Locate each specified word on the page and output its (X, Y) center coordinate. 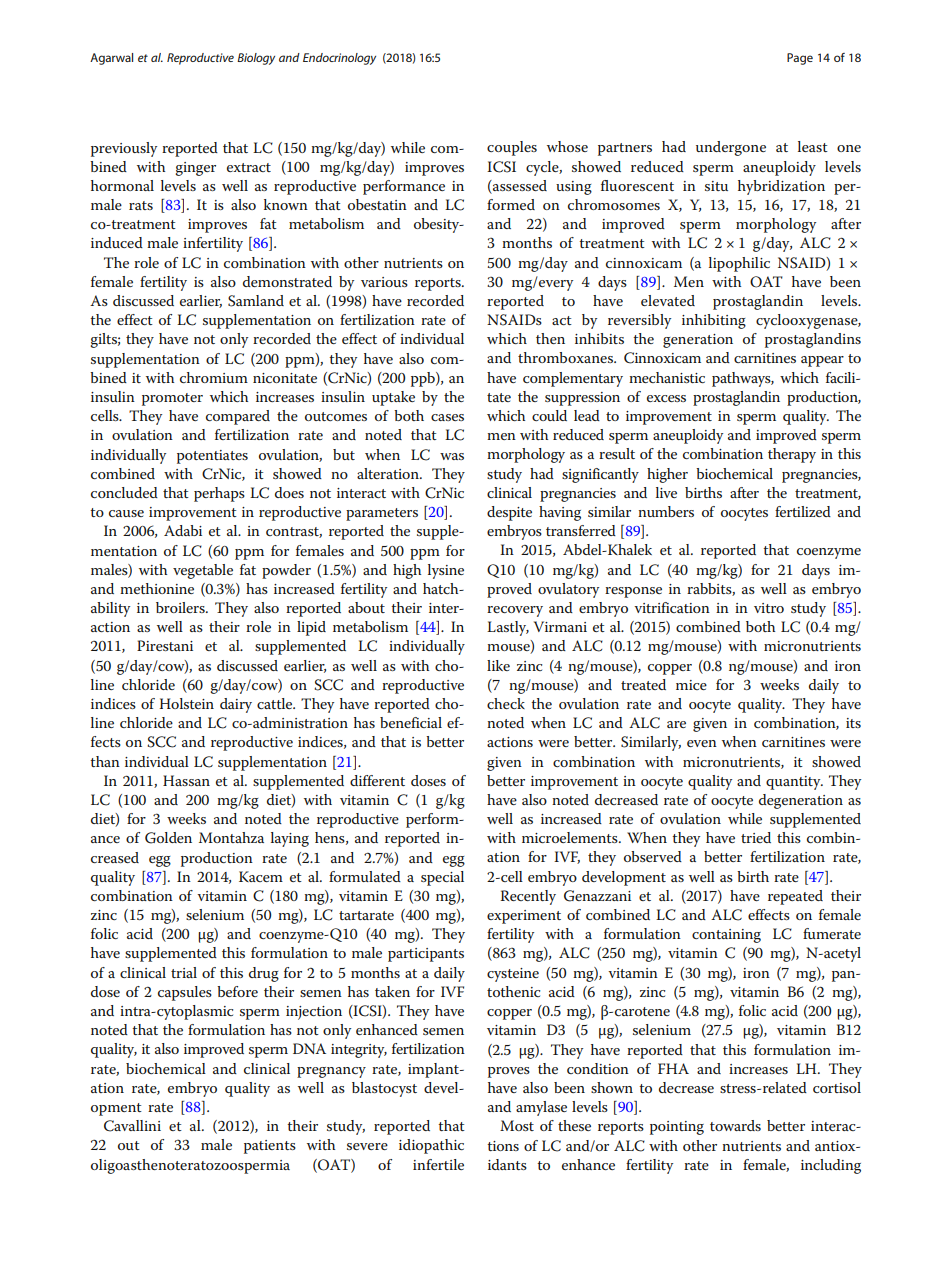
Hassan (186, 780)
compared (238, 417)
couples (512, 148)
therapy (792, 455)
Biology (256, 59)
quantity (794, 783)
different (377, 780)
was (452, 456)
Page (800, 59)
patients (270, 1147)
